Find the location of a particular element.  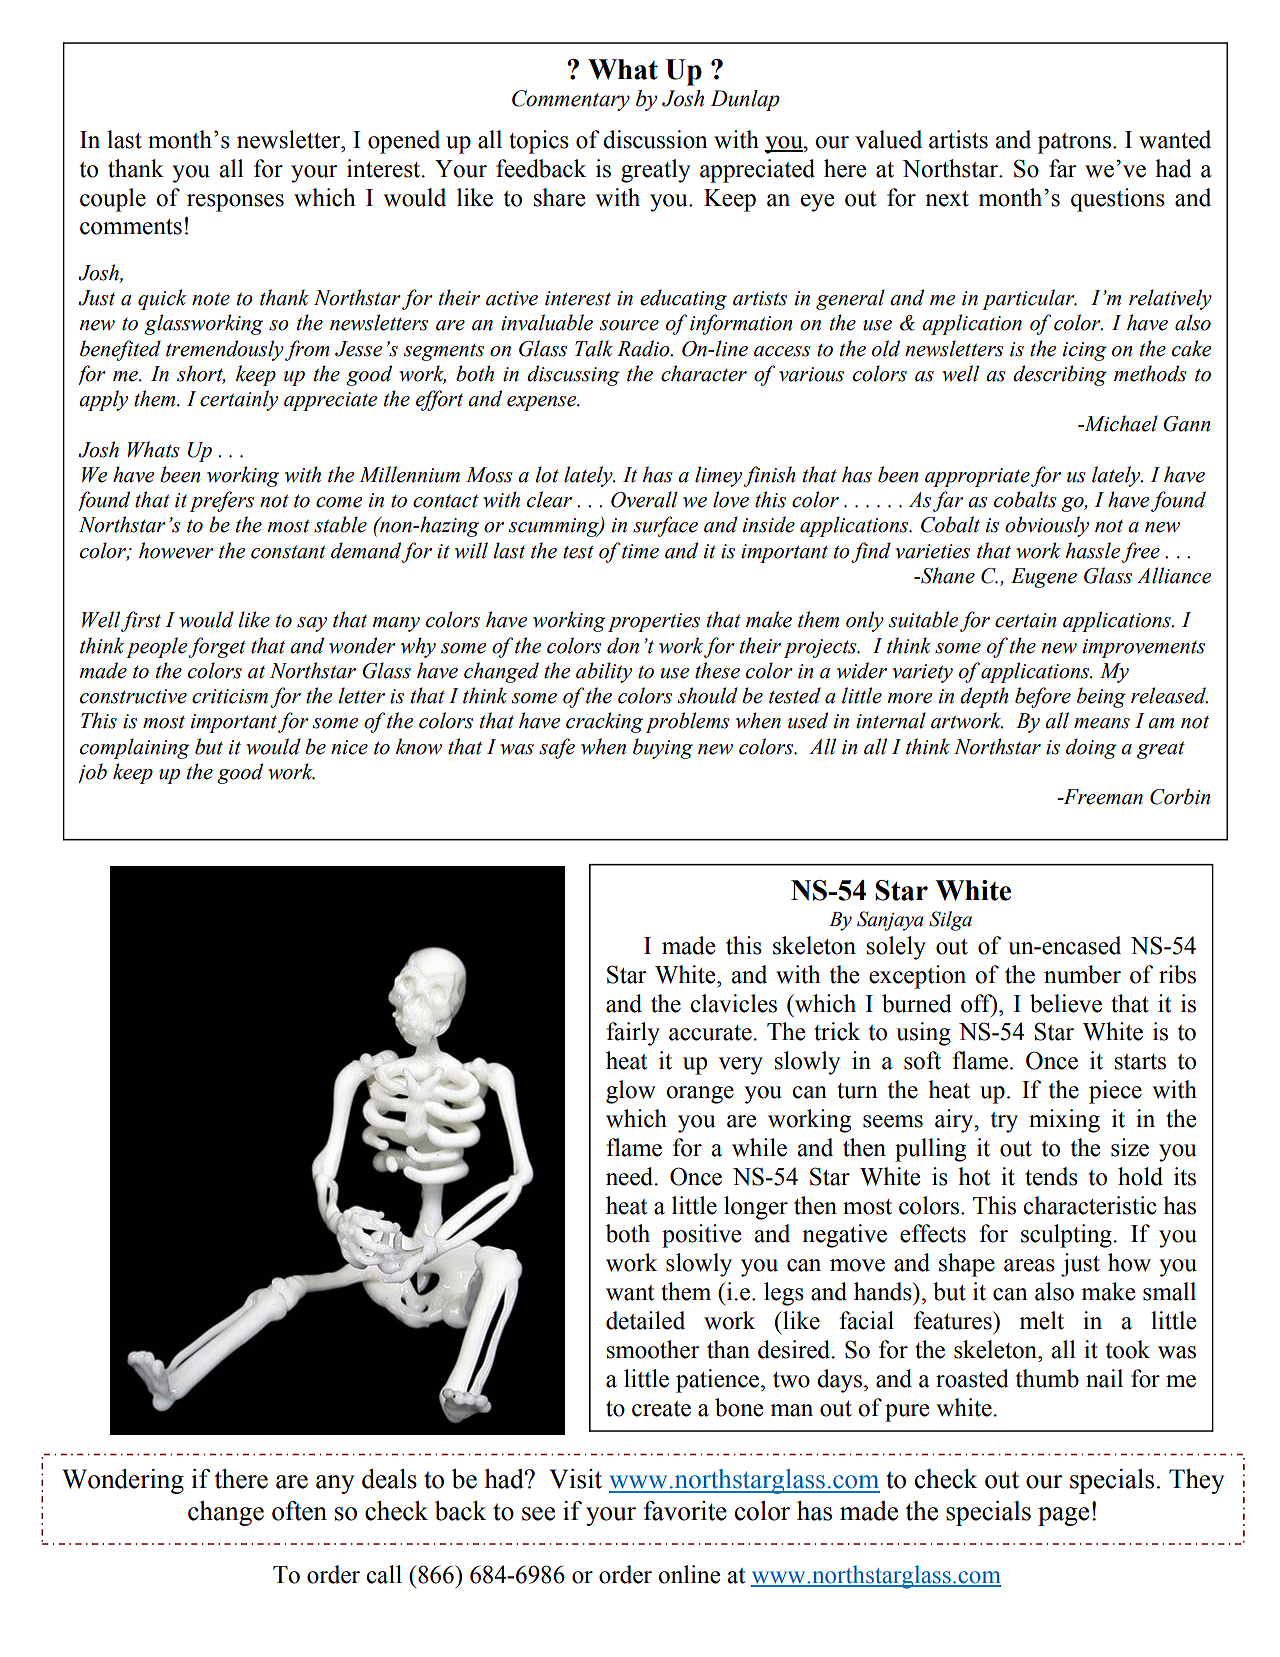

Corbin is located at coordinates (1180, 796).
